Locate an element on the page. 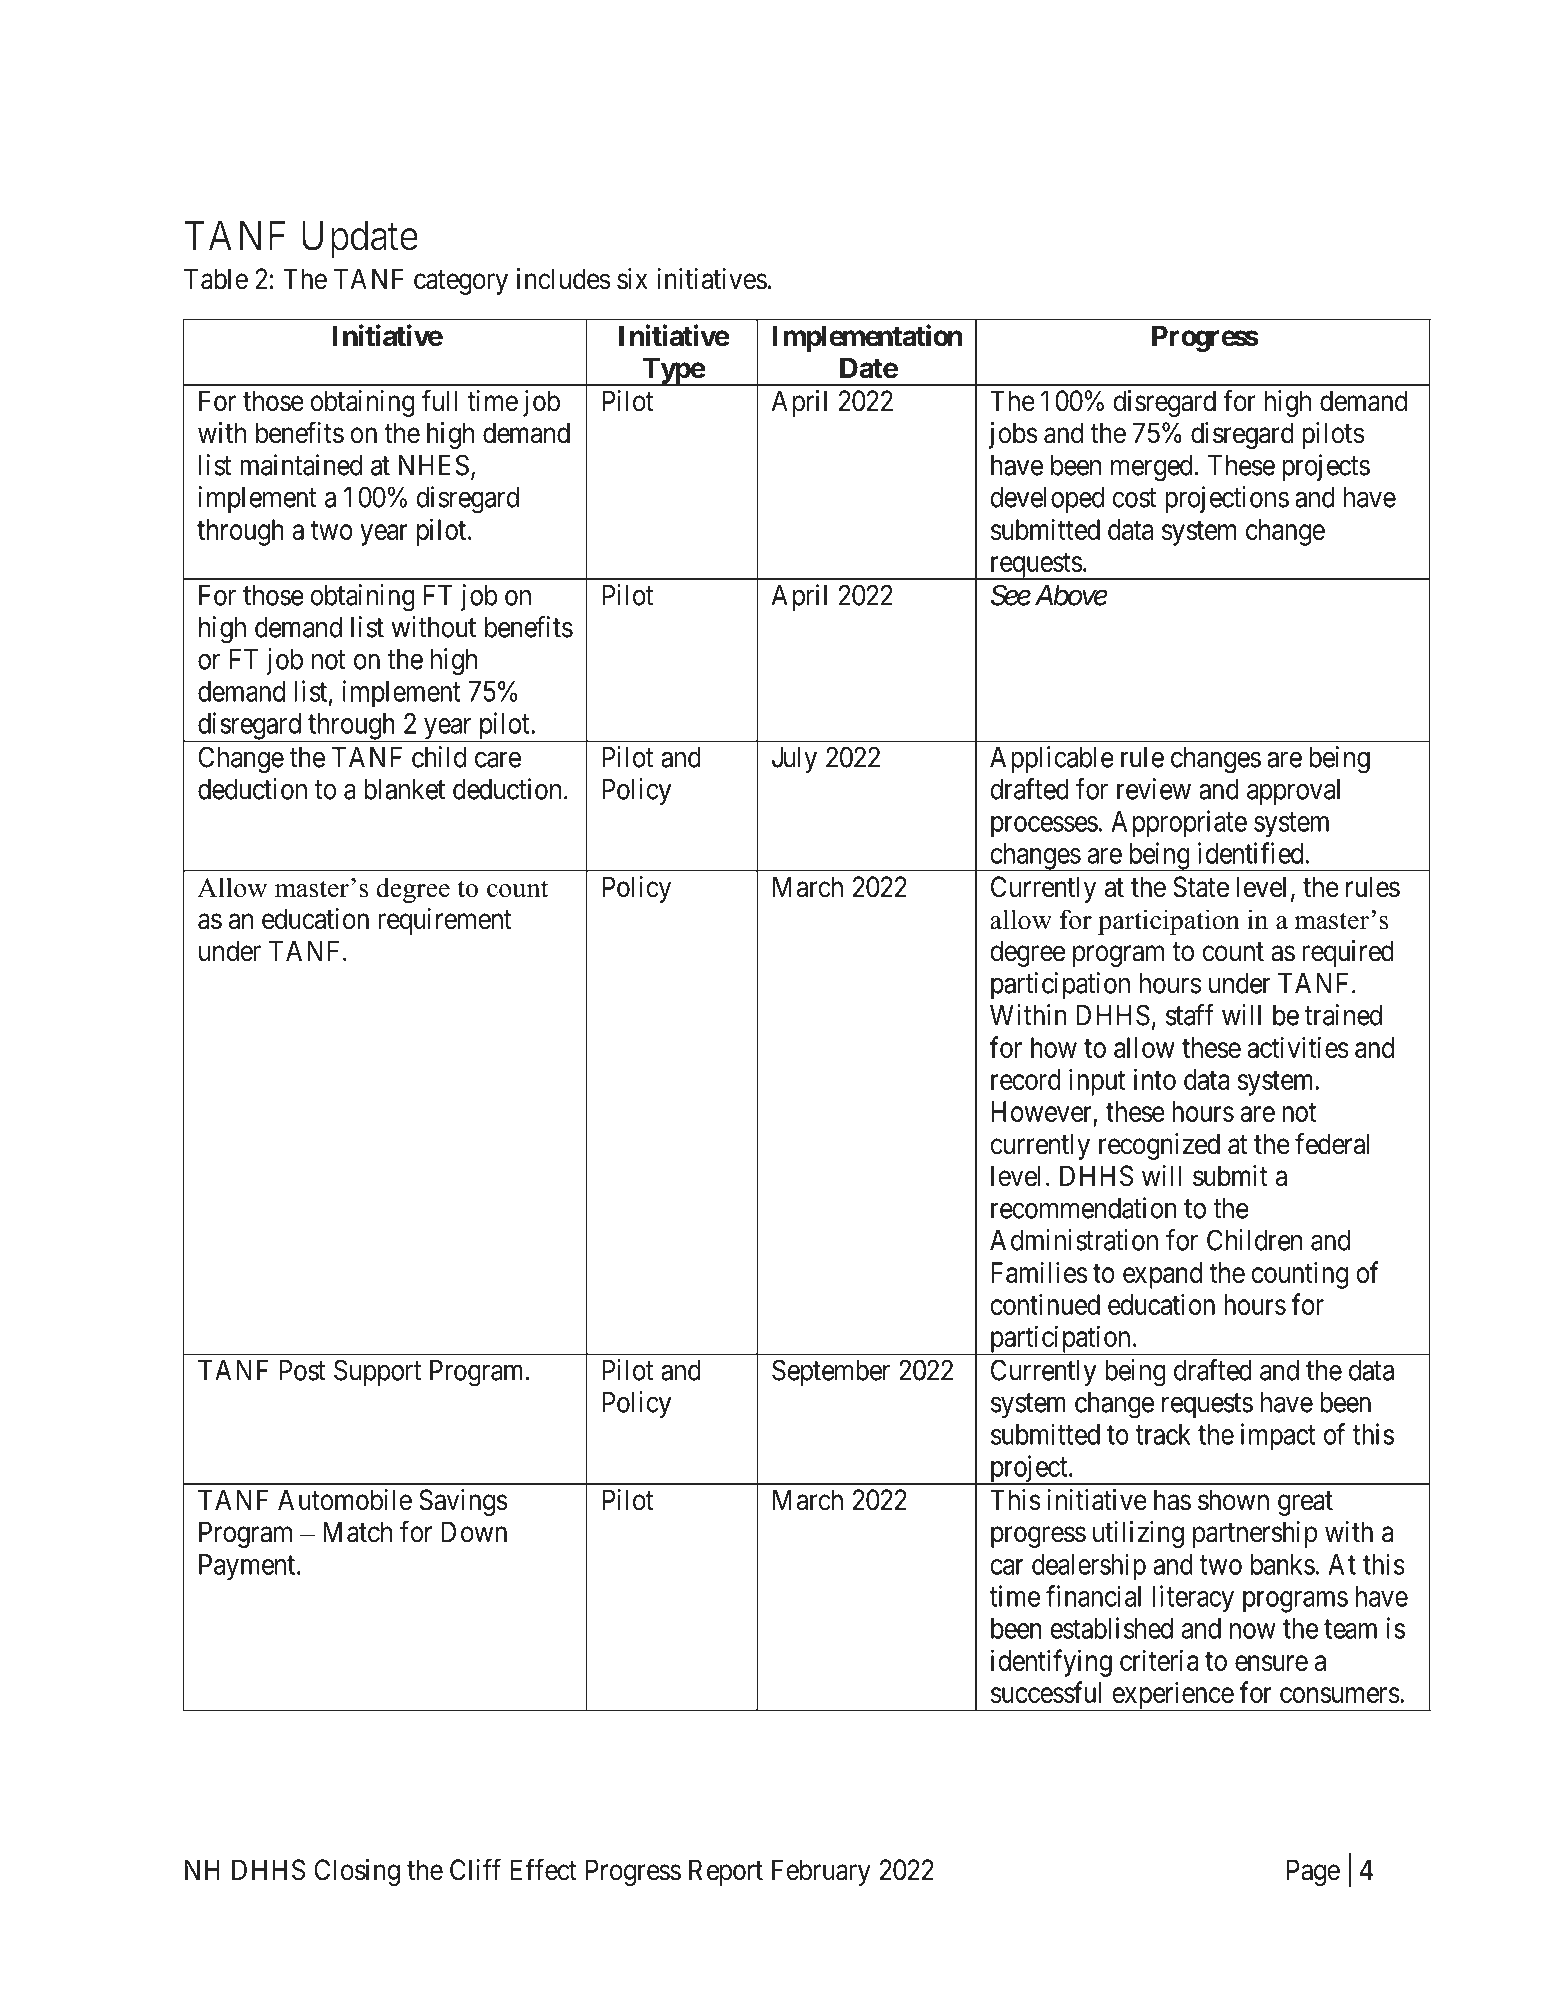 This image has height=2012, width=1555. record is located at coordinates (1026, 1079).
